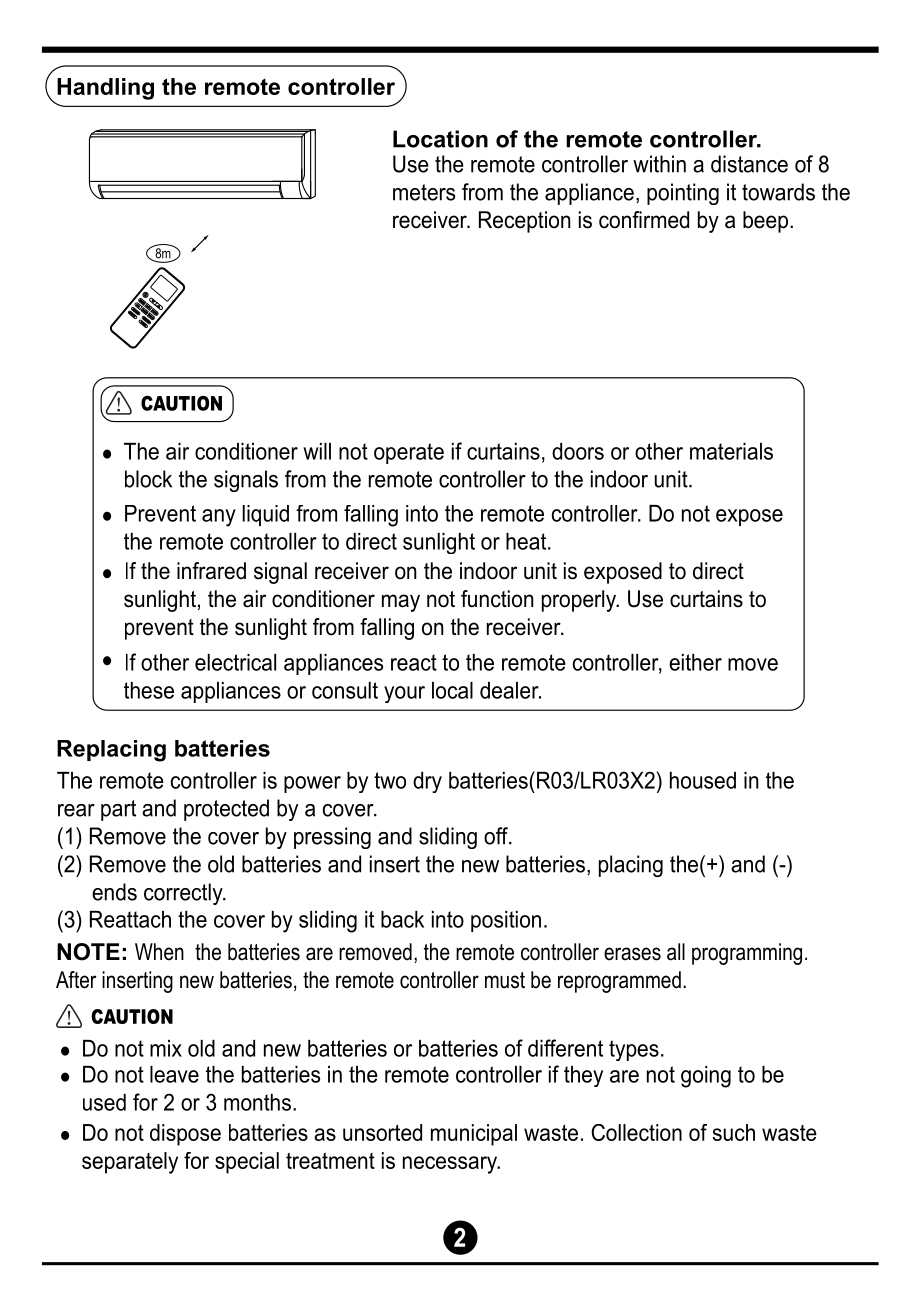  I want to click on Location, so click(440, 139).
